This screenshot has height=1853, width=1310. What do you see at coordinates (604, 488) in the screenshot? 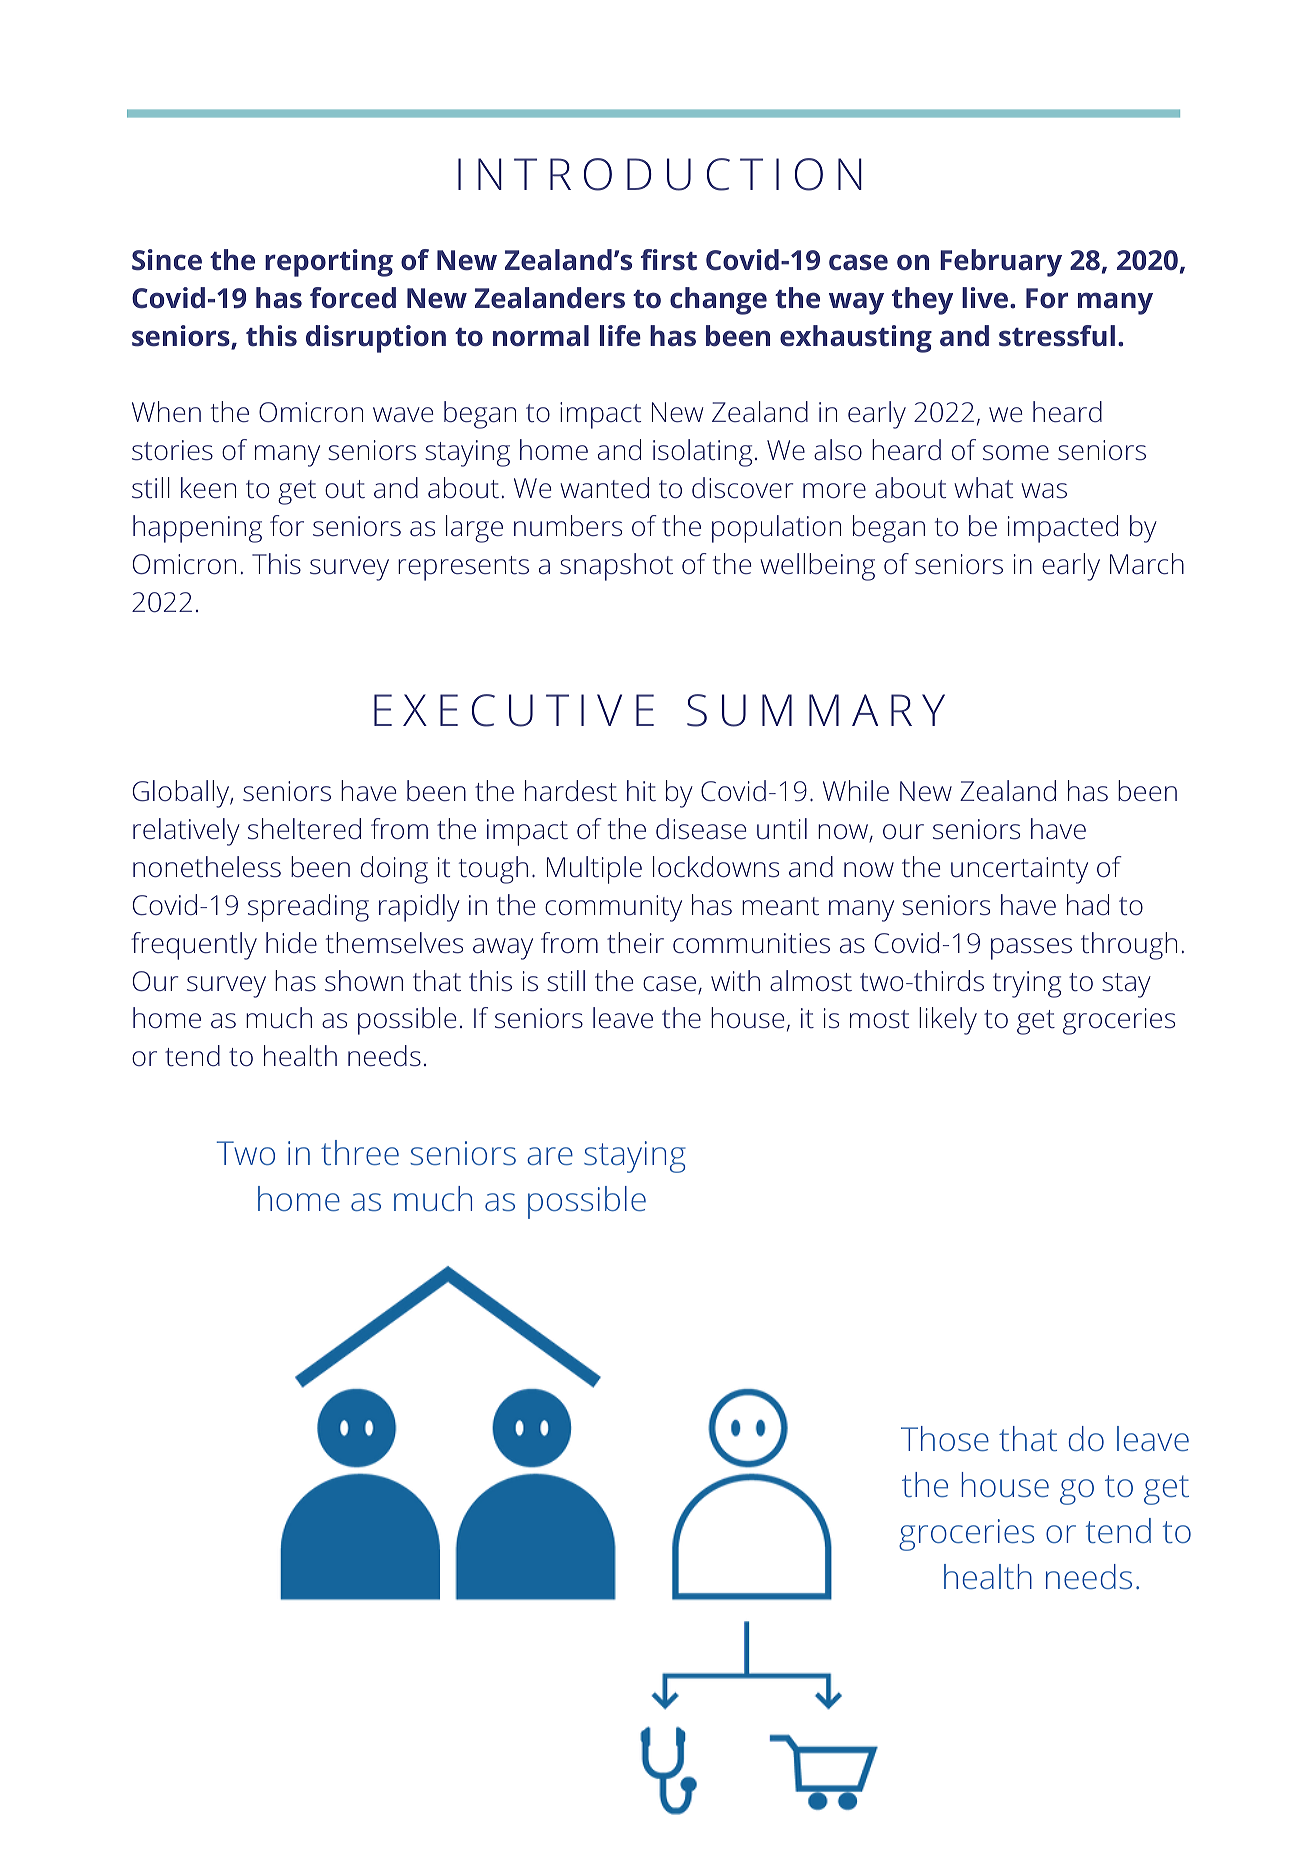
I see `wanted` at bounding box center [604, 488].
